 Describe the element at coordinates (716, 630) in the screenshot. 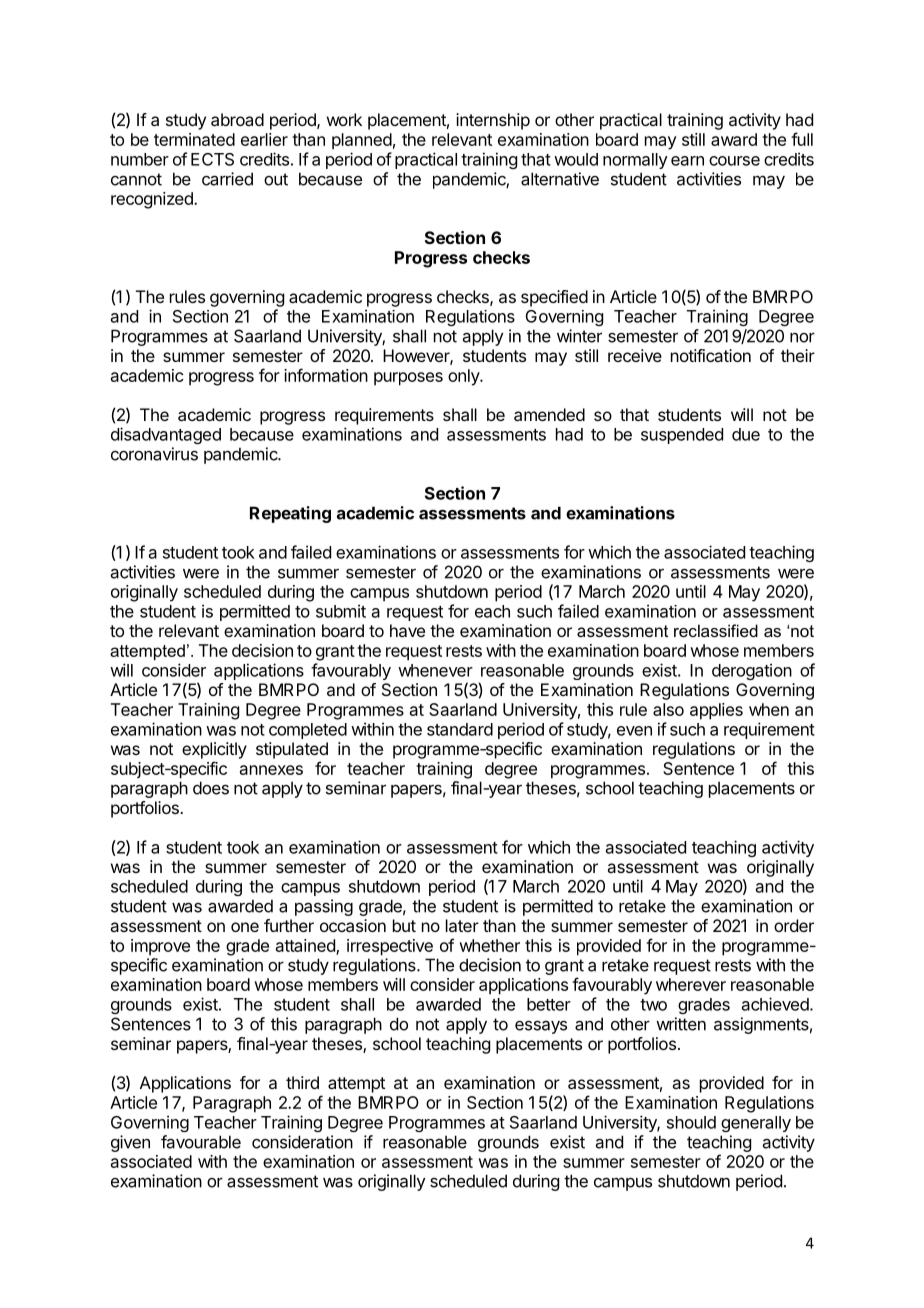

I see `reclassified` at that location.
